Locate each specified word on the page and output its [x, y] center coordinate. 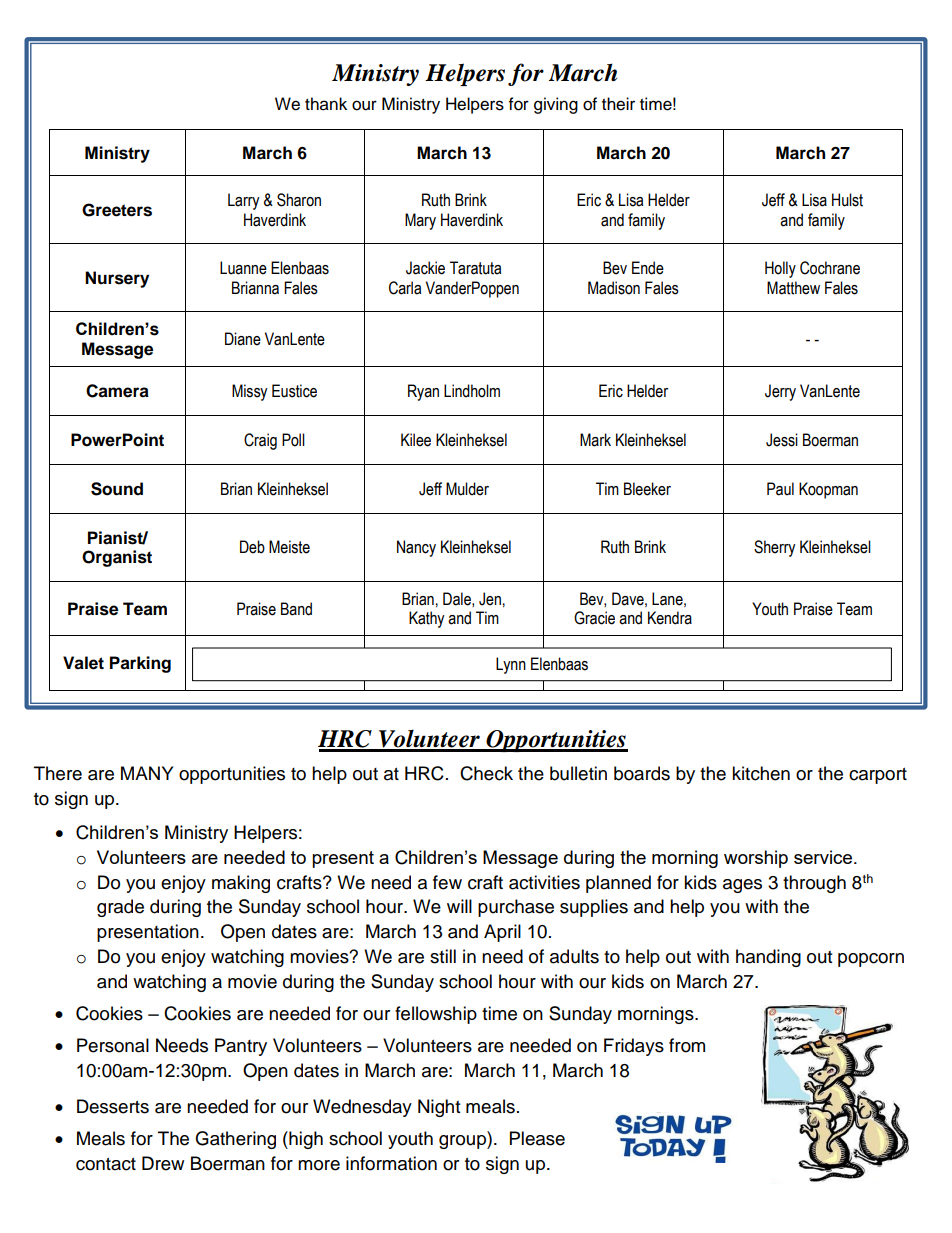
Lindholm [472, 391]
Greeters [117, 210]
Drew [163, 1163]
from [687, 1045]
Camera [117, 391]
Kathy [427, 619]
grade [120, 908]
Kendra [670, 618]
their [618, 104]
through [814, 884]
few [447, 882]
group [463, 1142]
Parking [140, 664]
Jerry [780, 392]
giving [556, 105]
